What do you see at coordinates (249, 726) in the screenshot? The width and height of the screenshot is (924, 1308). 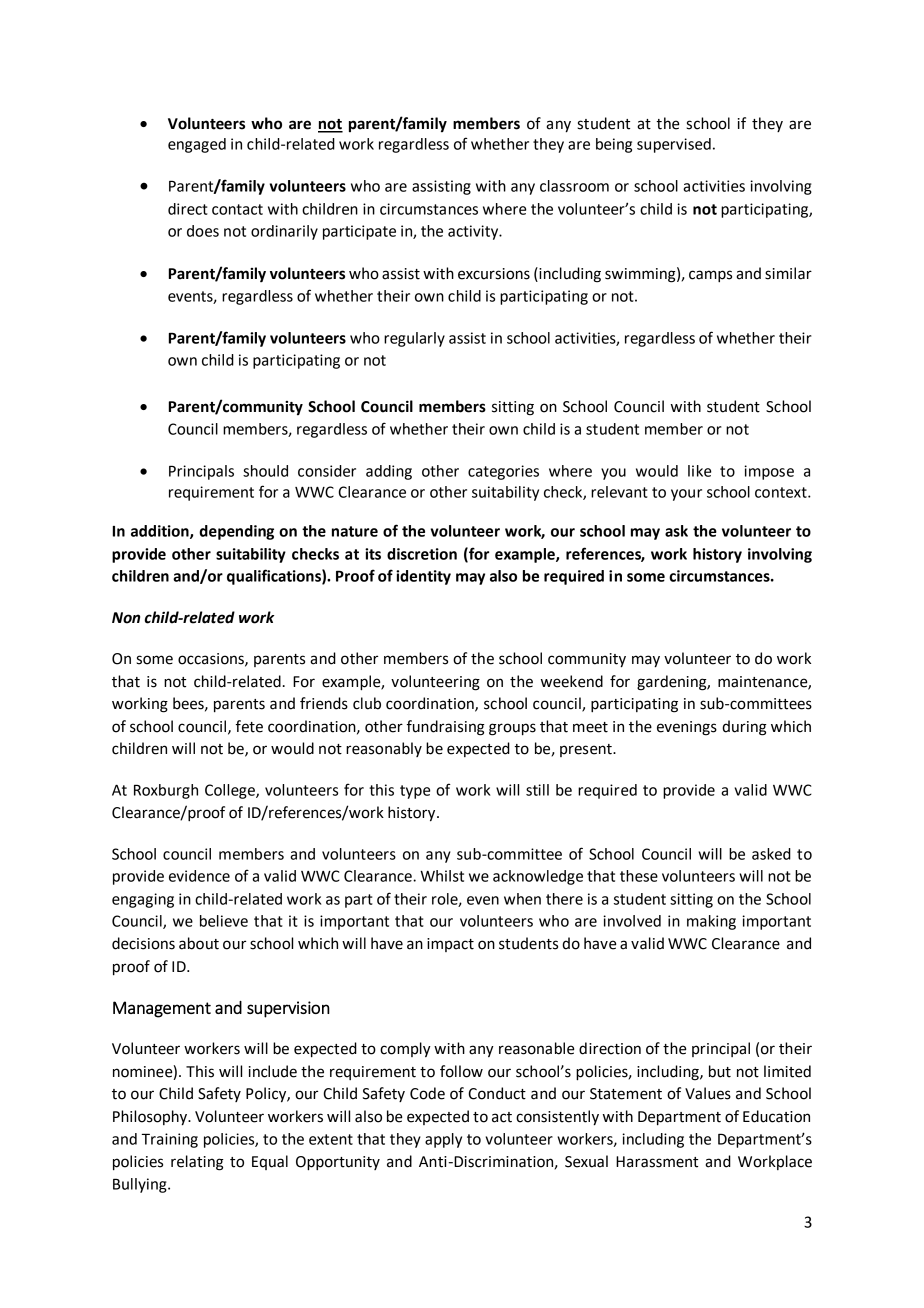 I see `fete` at bounding box center [249, 726].
